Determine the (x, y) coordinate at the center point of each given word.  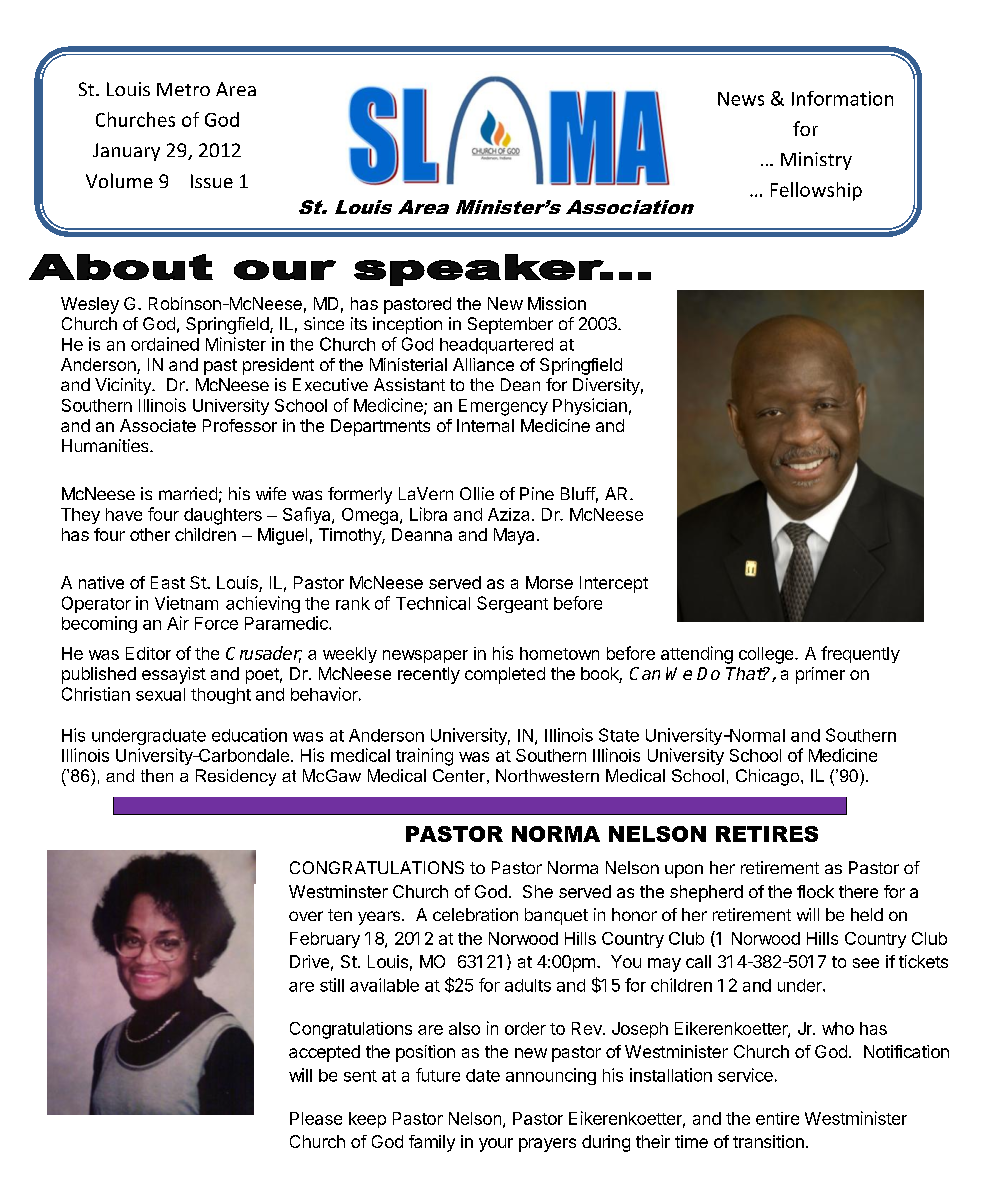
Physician (590, 406)
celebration (475, 914)
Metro (183, 89)
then (157, 775)
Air (178, 623)
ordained (165, 344)
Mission (557, 303)
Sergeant (512, 604)
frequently (860, 654)
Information (842, 98)
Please (316, 1118)
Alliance (483, 364)
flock (815, 891)
